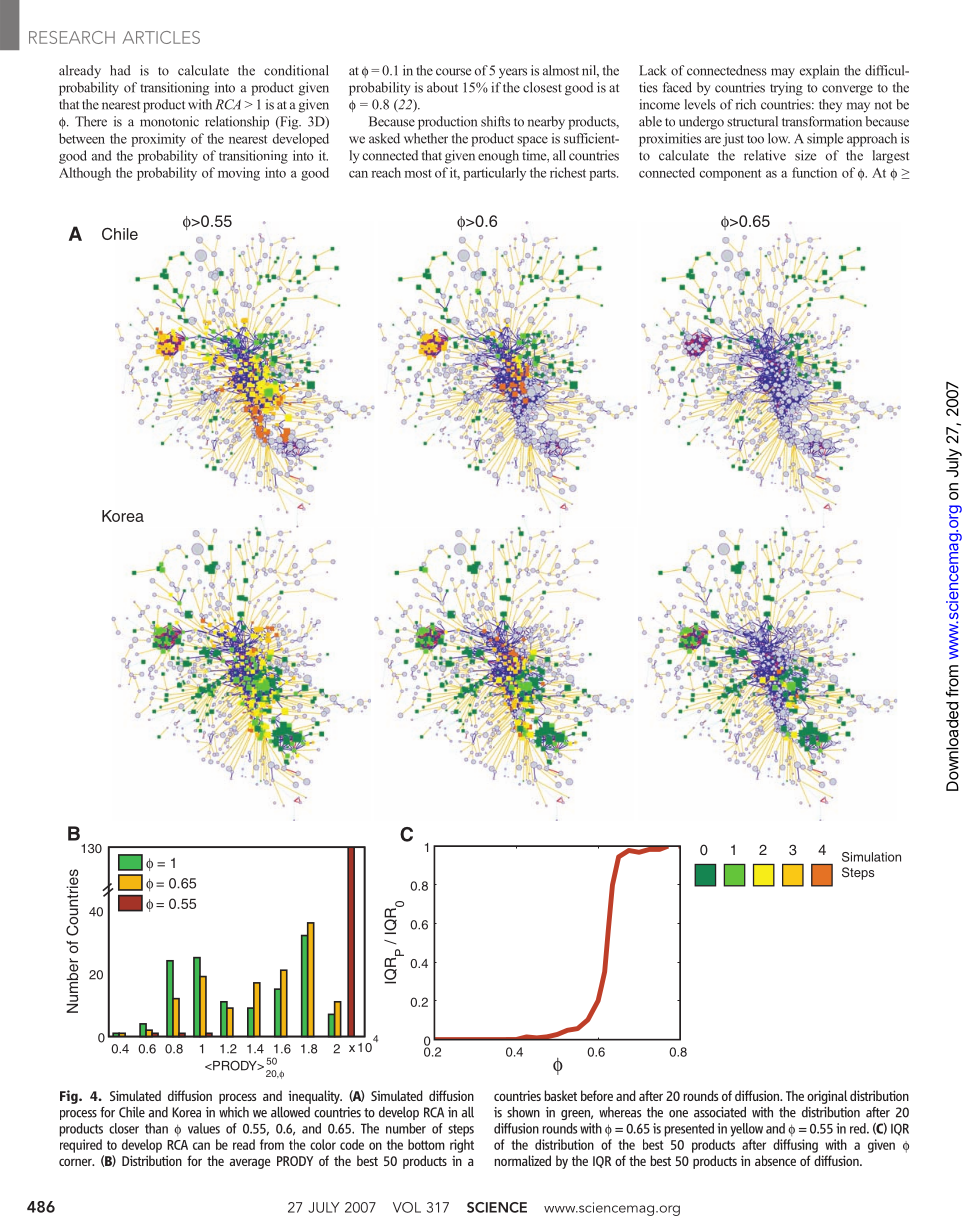  Describe the element at coordinates (462, 1146) in the screenshot. I see `right` at that location.
